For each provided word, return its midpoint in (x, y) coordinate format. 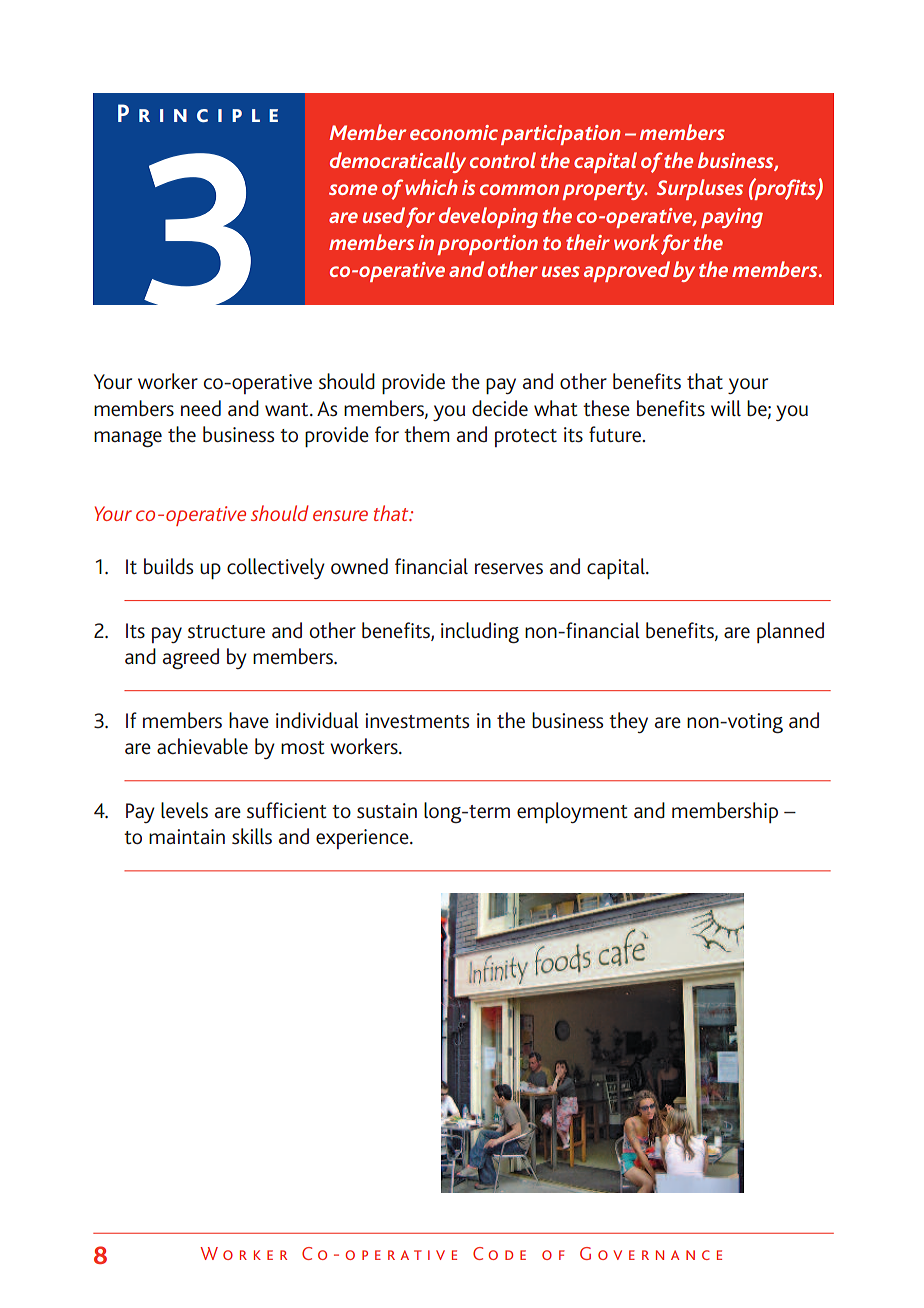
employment (572, 813)
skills (252, 836)
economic (454, 132)
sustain (387, 811)
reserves (509, 569)
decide (500, 408)
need (201, 408)
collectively (276, 568)
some (353, 189)
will (726, 408)
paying (732, 218)
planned (790, 632)
